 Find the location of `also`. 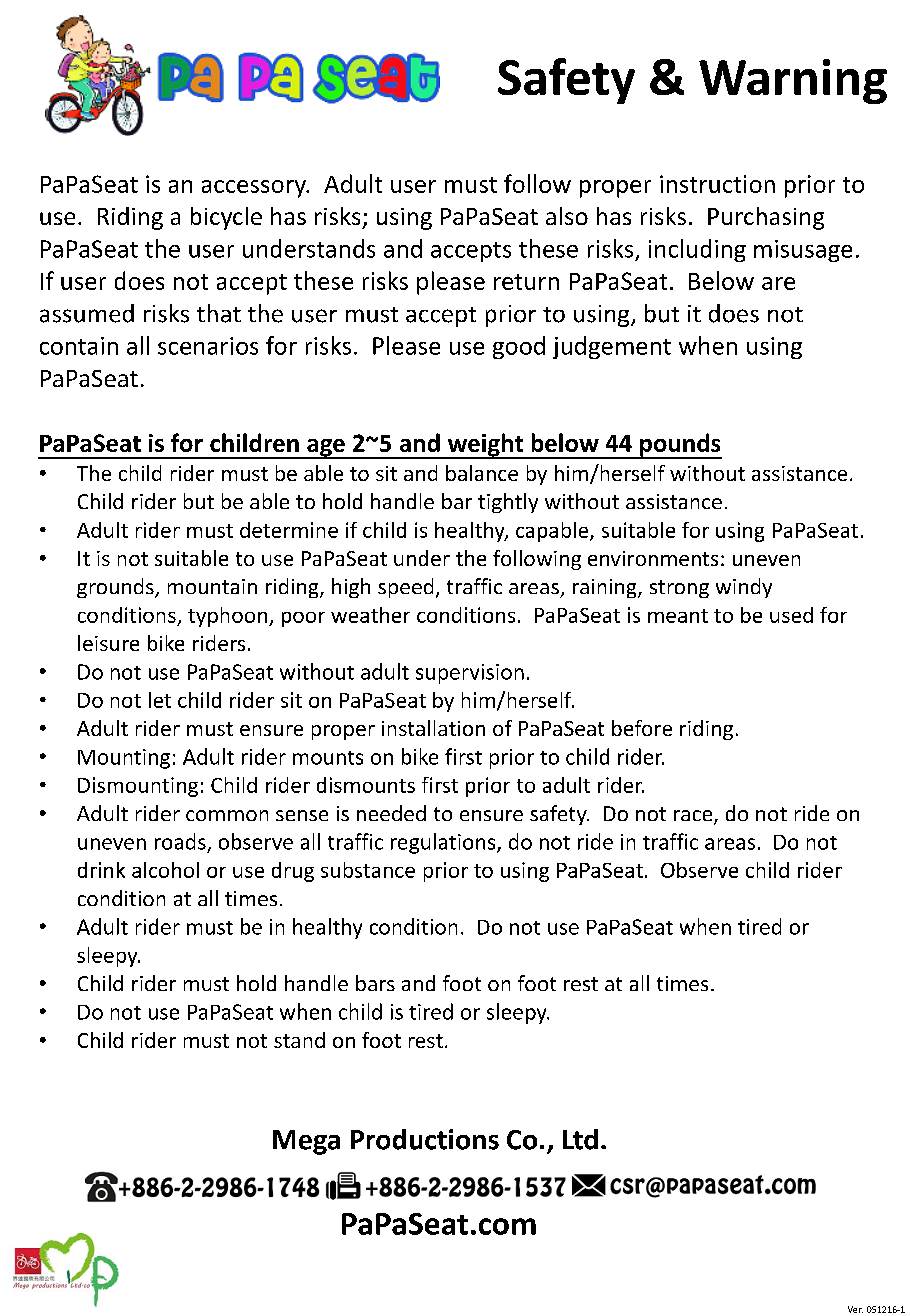

also is located at coordinates (567, 216).
